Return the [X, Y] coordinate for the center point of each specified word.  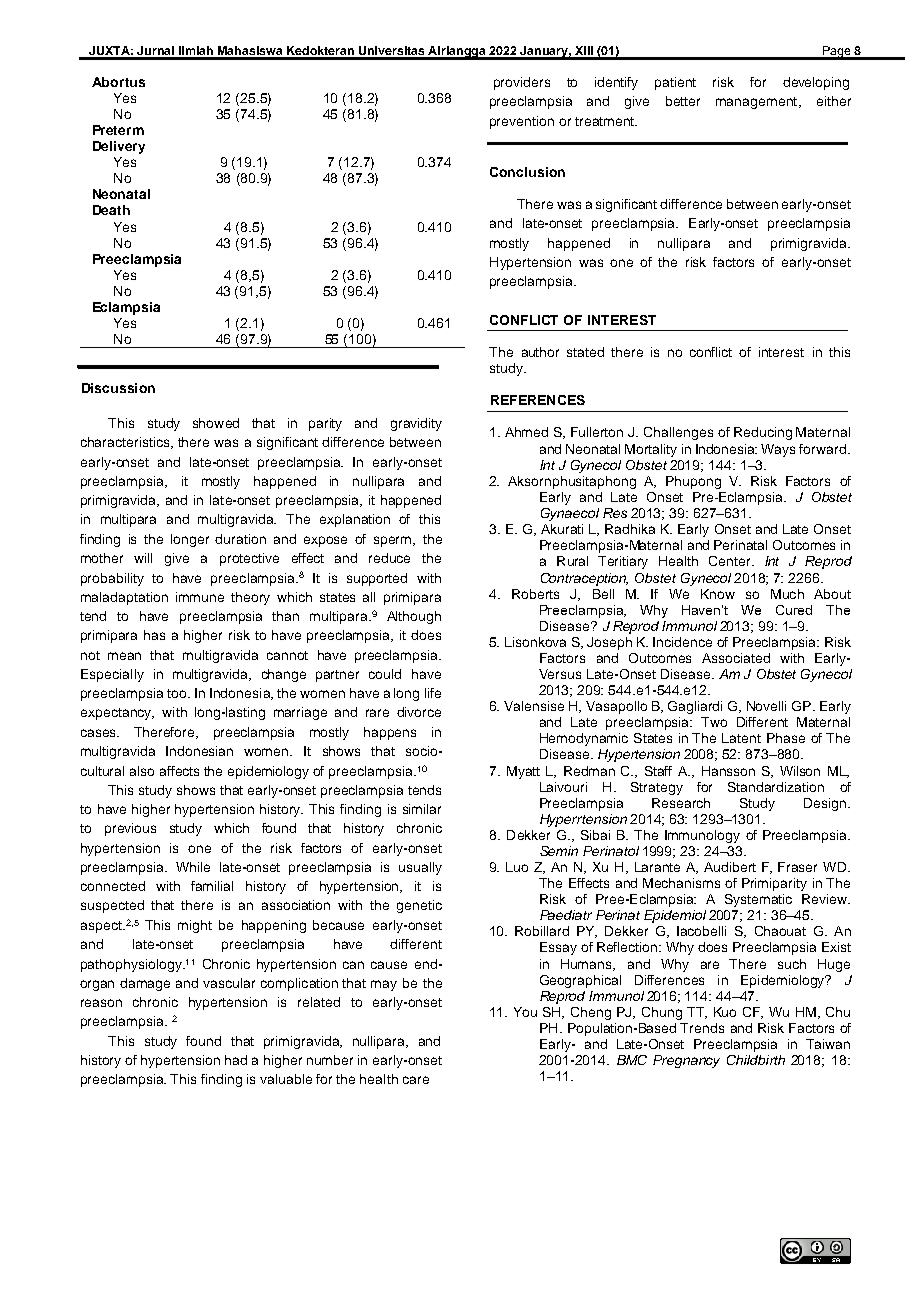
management [756, 103]
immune [200, 597]
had [236, 1060]
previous [130, 829]
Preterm [118, 130]
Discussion [118, 388]
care [416, 1080]
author [540, 352]
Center [731, 561]
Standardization [776, 787]
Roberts [535, 594]
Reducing [763, 433]
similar [422, 809]
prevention [522, 122]
